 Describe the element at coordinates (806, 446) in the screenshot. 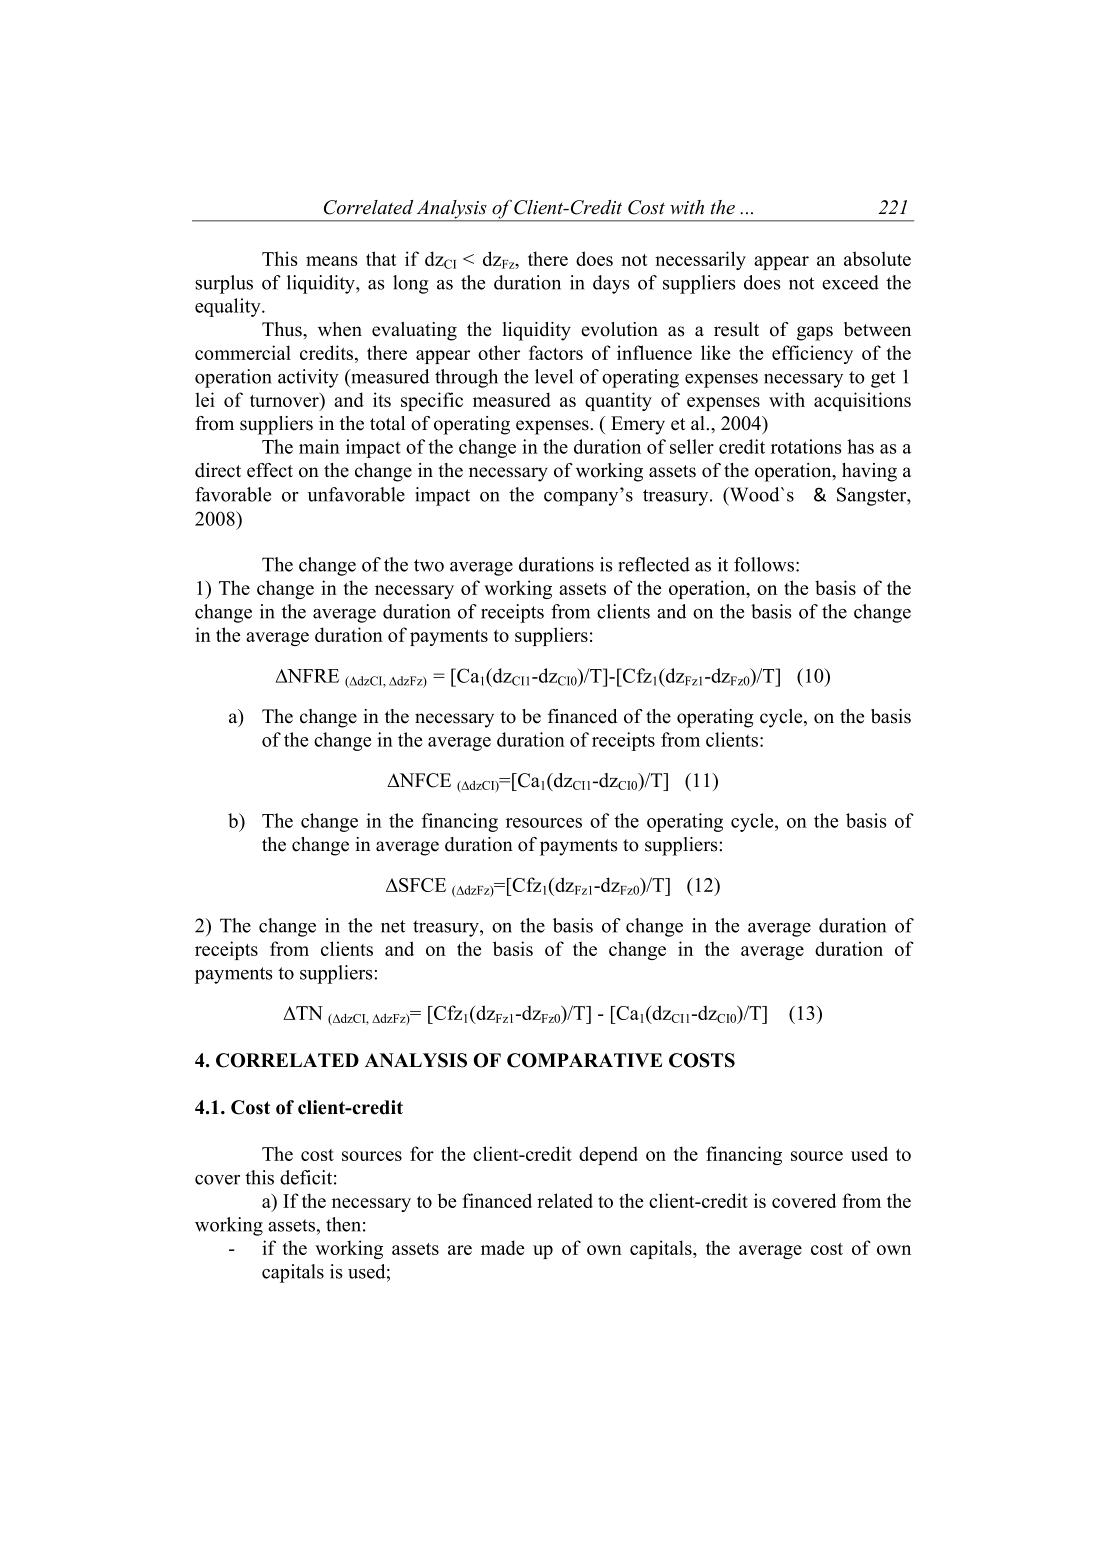

I see `rotations` at that location.
